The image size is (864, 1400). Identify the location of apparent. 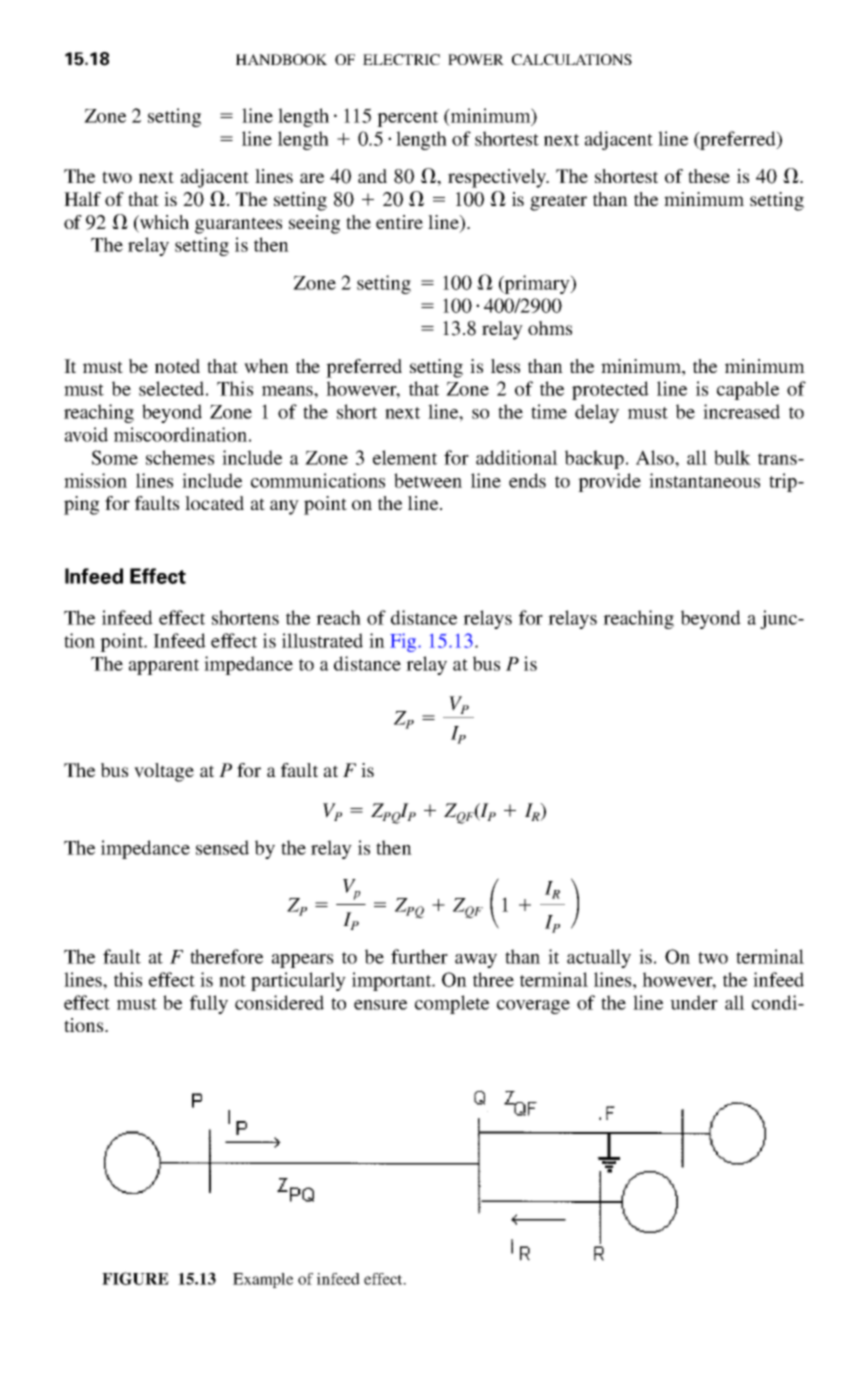
(164, 667).
